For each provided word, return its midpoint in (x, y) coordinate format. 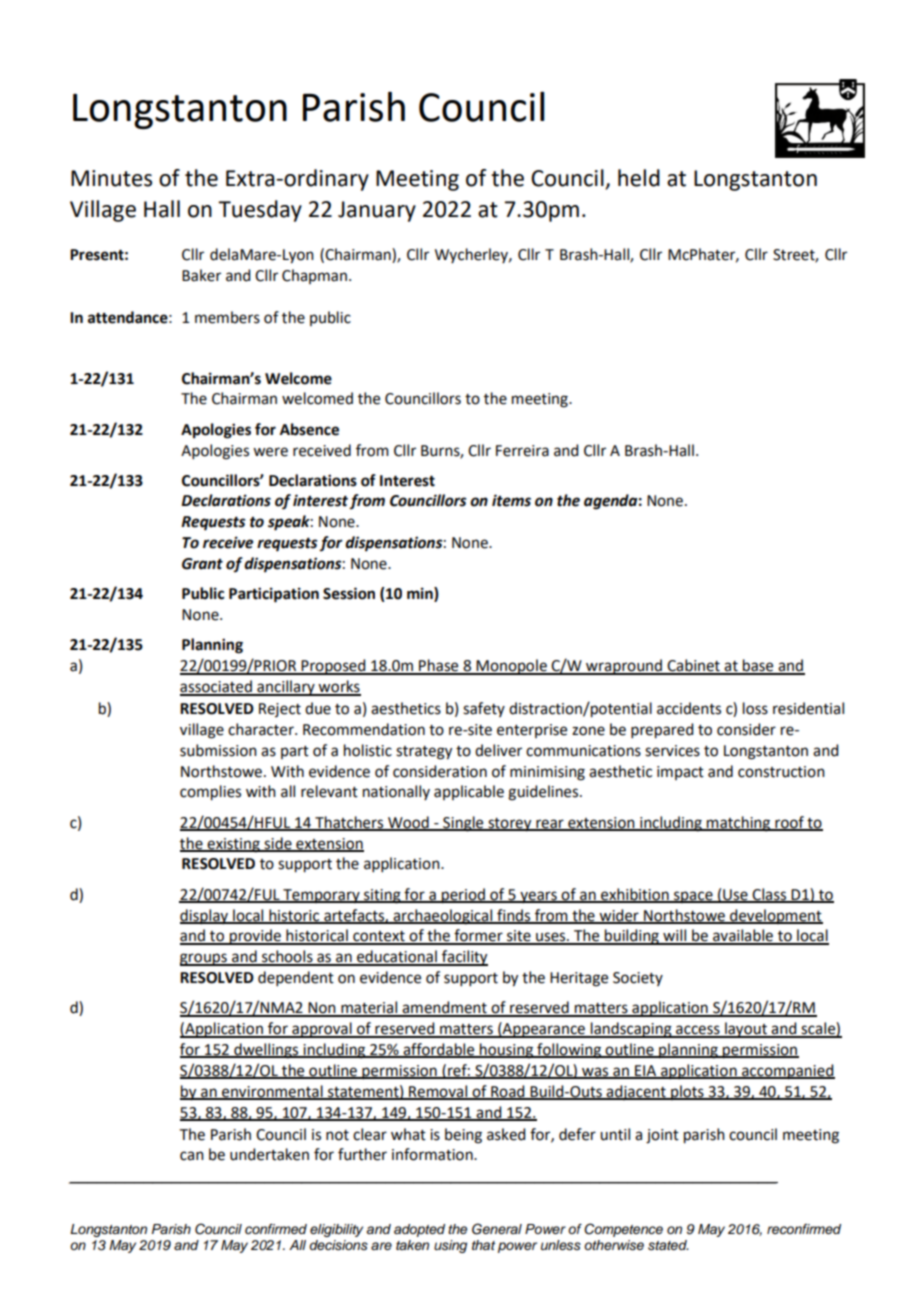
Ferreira (522, 451)
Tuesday (260, 211)
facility (464, 958)
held (639, 178)
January (377, 211)
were (270, 452)
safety (484, 709)
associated (217, 687)
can (192, 1156)
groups (204, 959)
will (674, 936)
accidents (689, 708)
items (511, 500)
